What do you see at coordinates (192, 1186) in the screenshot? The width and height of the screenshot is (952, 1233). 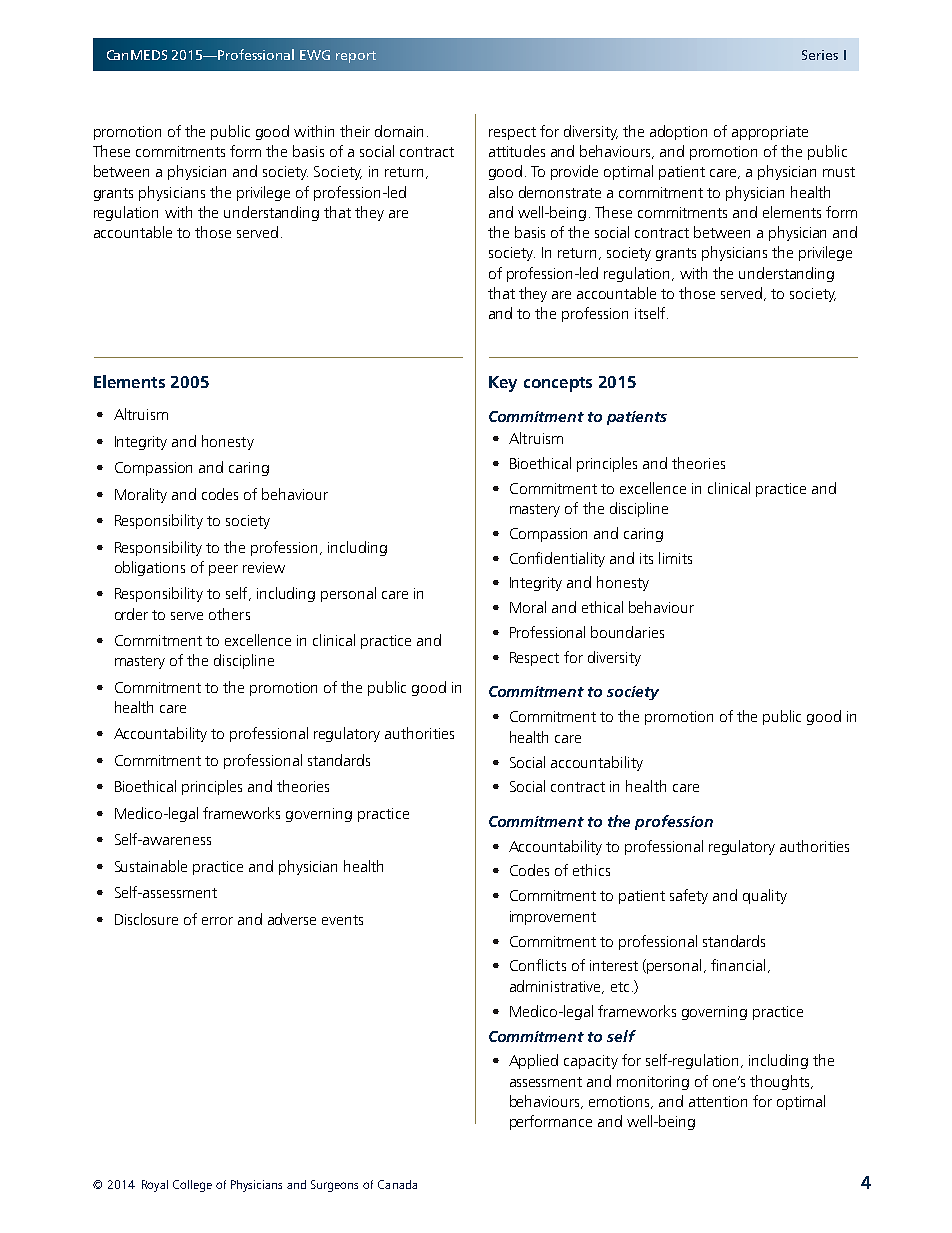 I see `College` at bounding box center [192, 1186].
